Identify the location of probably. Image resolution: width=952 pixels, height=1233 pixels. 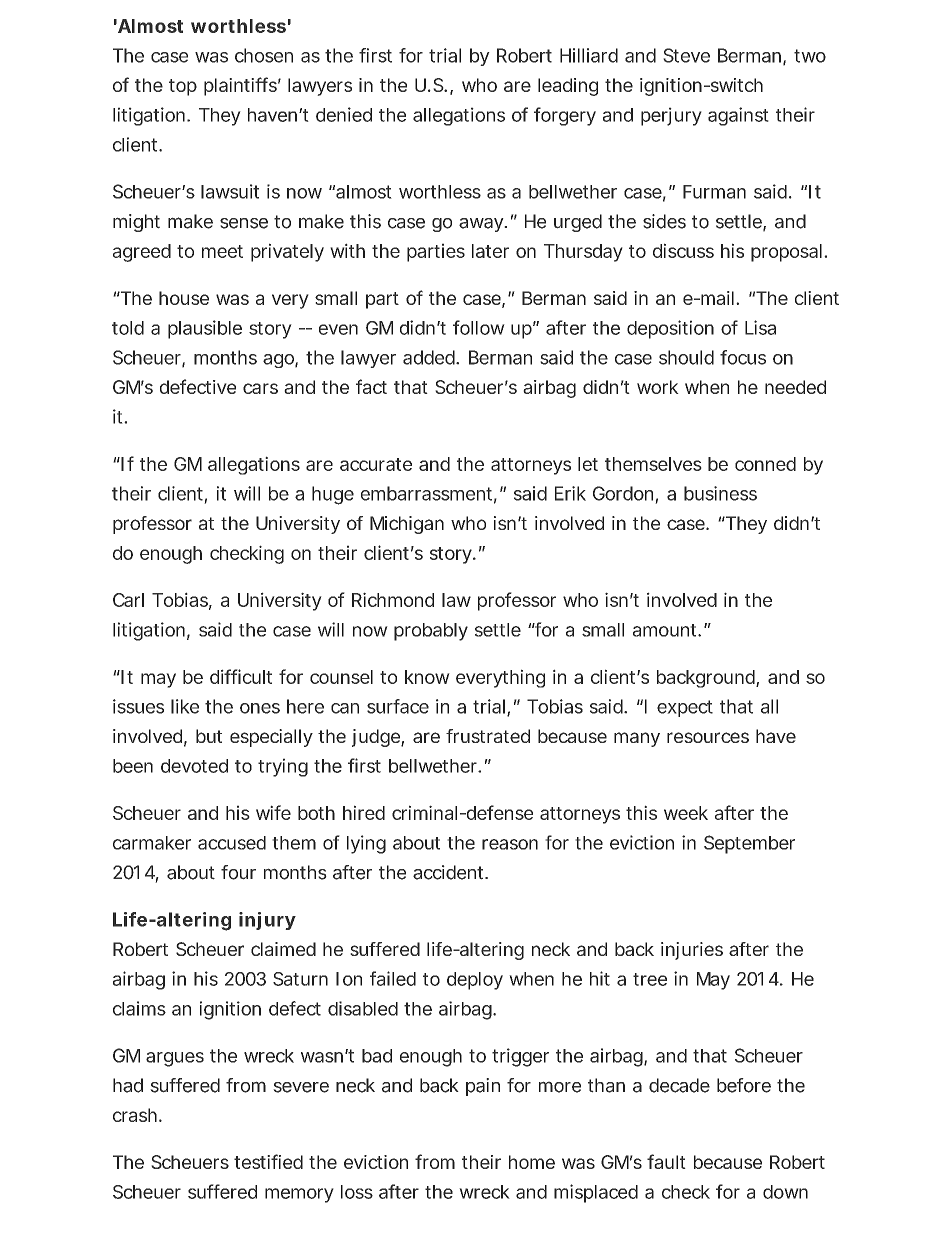
(431, 632).
